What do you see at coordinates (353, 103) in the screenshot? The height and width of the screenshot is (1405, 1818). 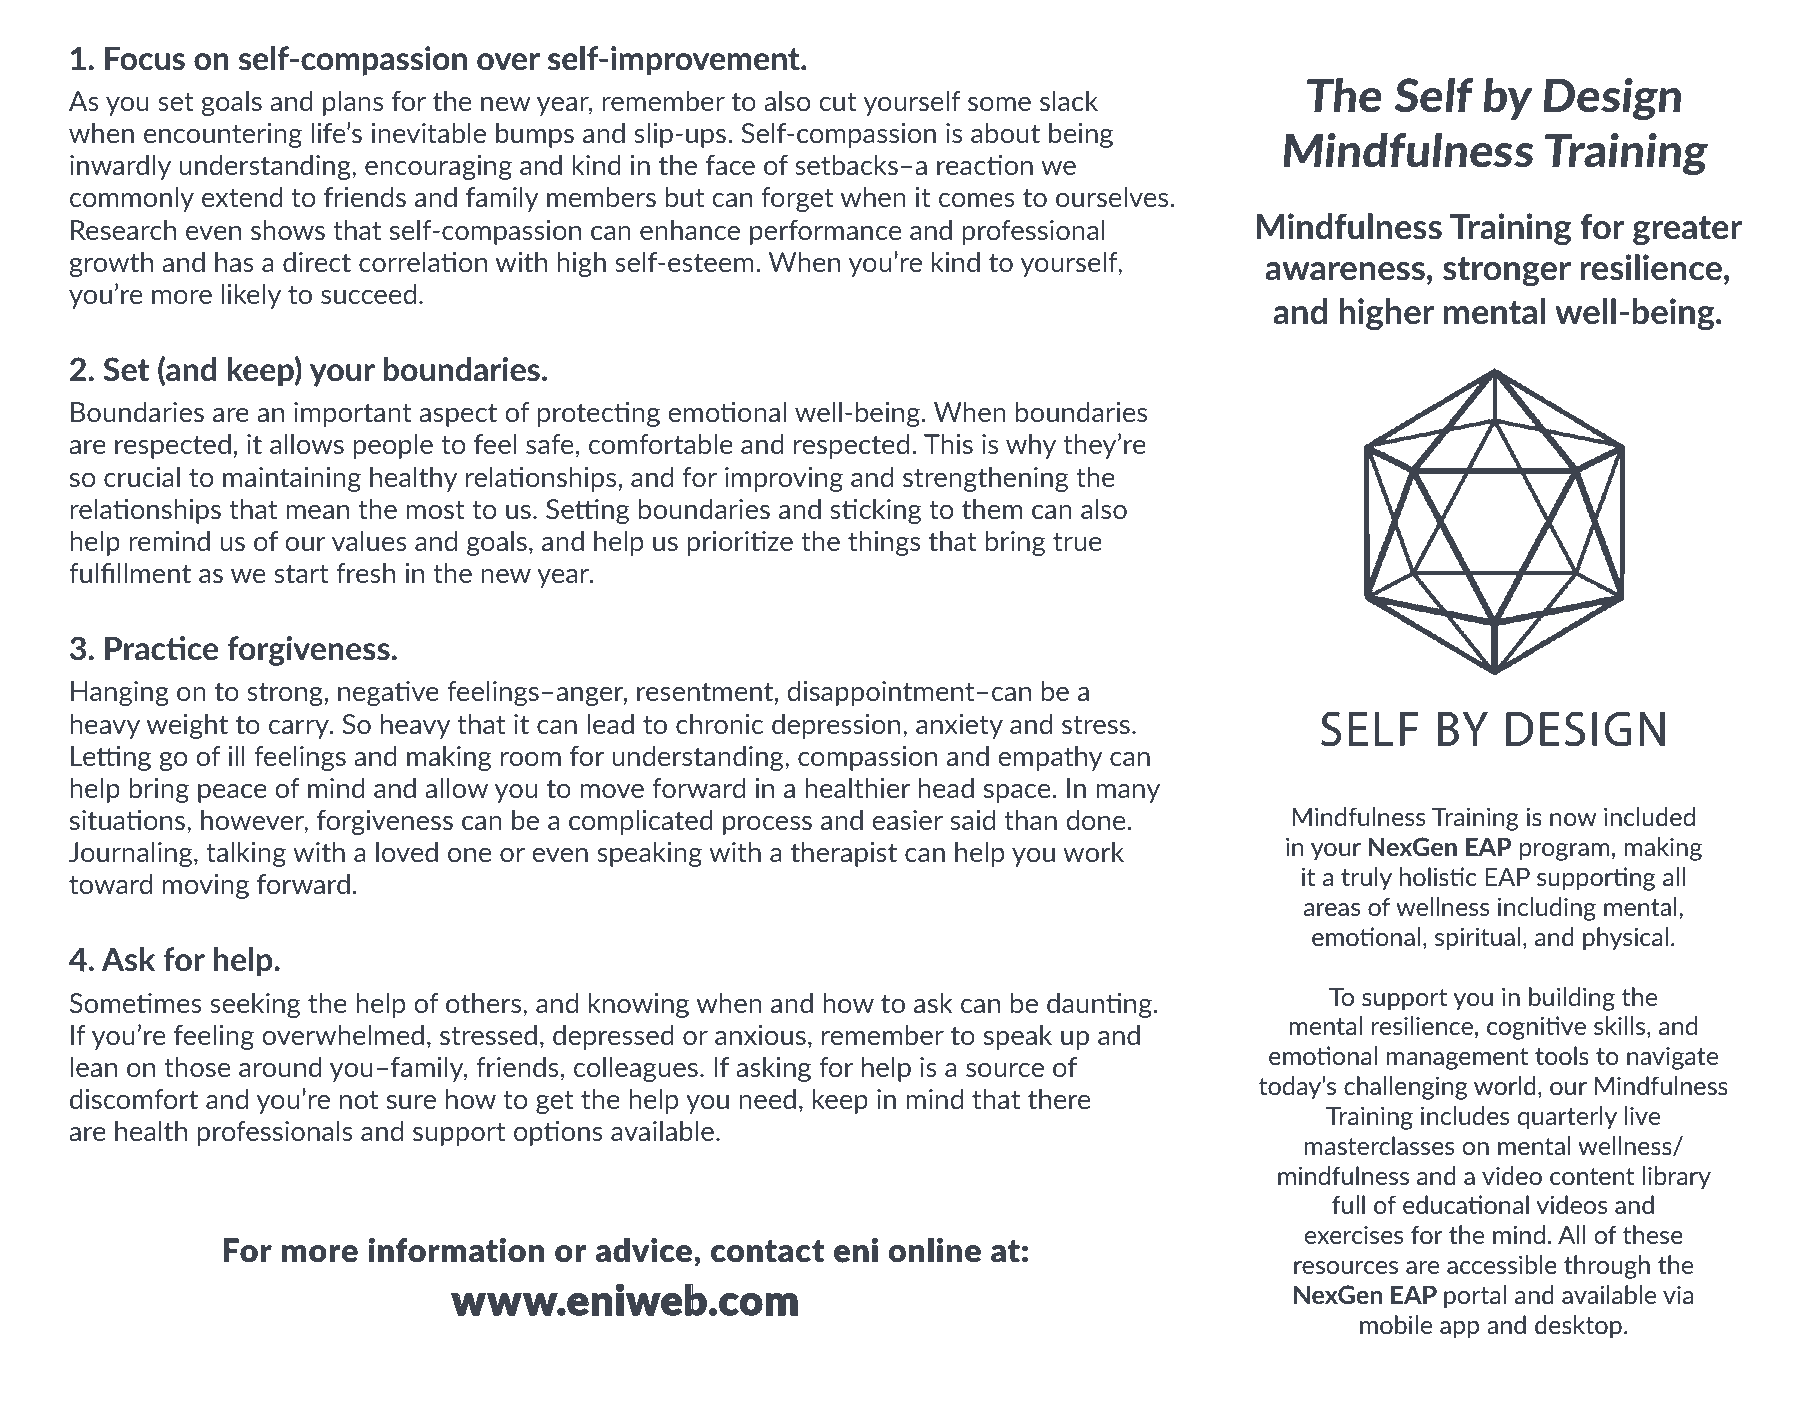 I see `plans` at bounding box center [353, 103].
